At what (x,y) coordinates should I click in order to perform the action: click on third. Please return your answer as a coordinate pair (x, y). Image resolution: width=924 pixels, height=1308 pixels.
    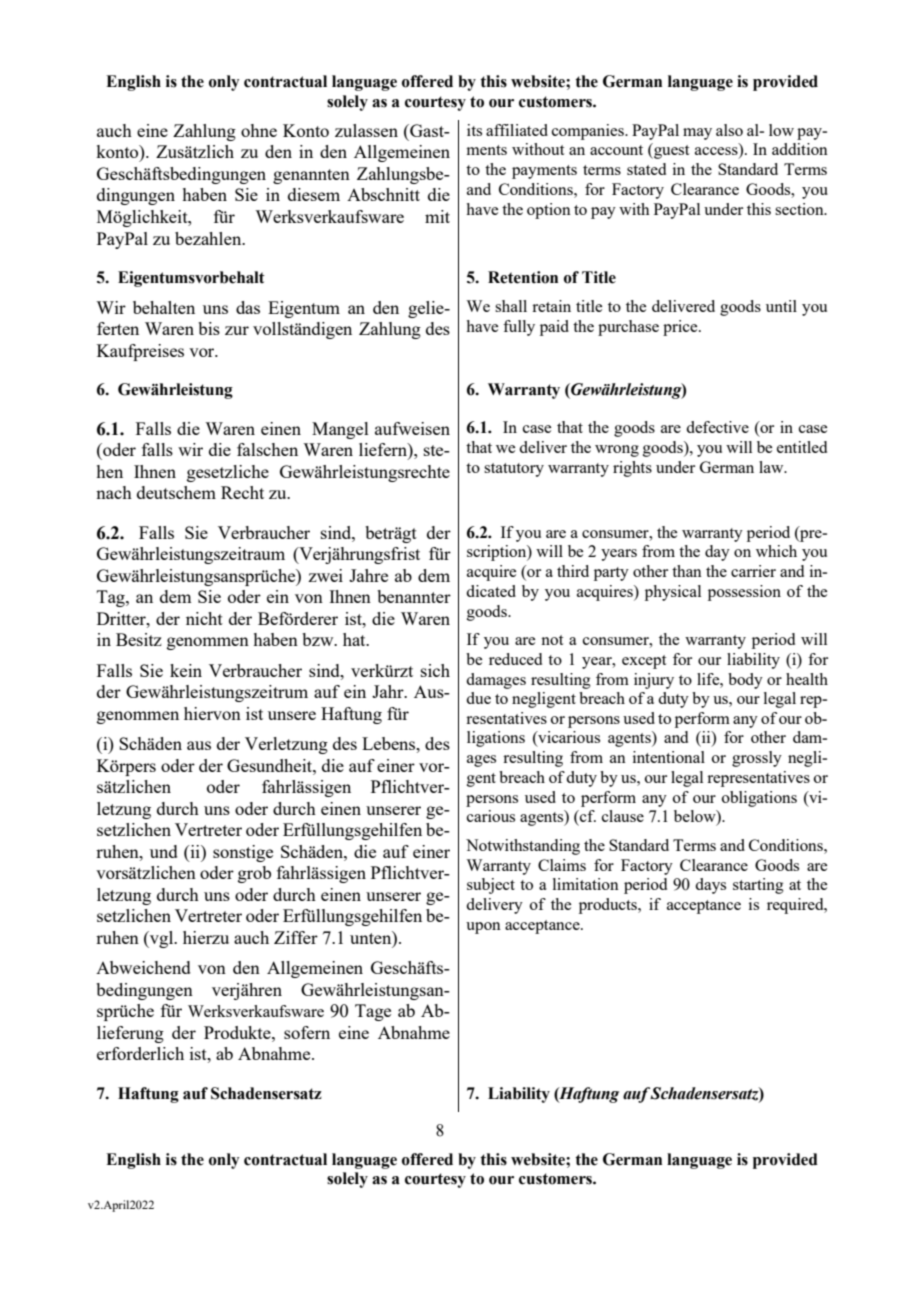
    Looking at the image, I should click on (573, 571).
